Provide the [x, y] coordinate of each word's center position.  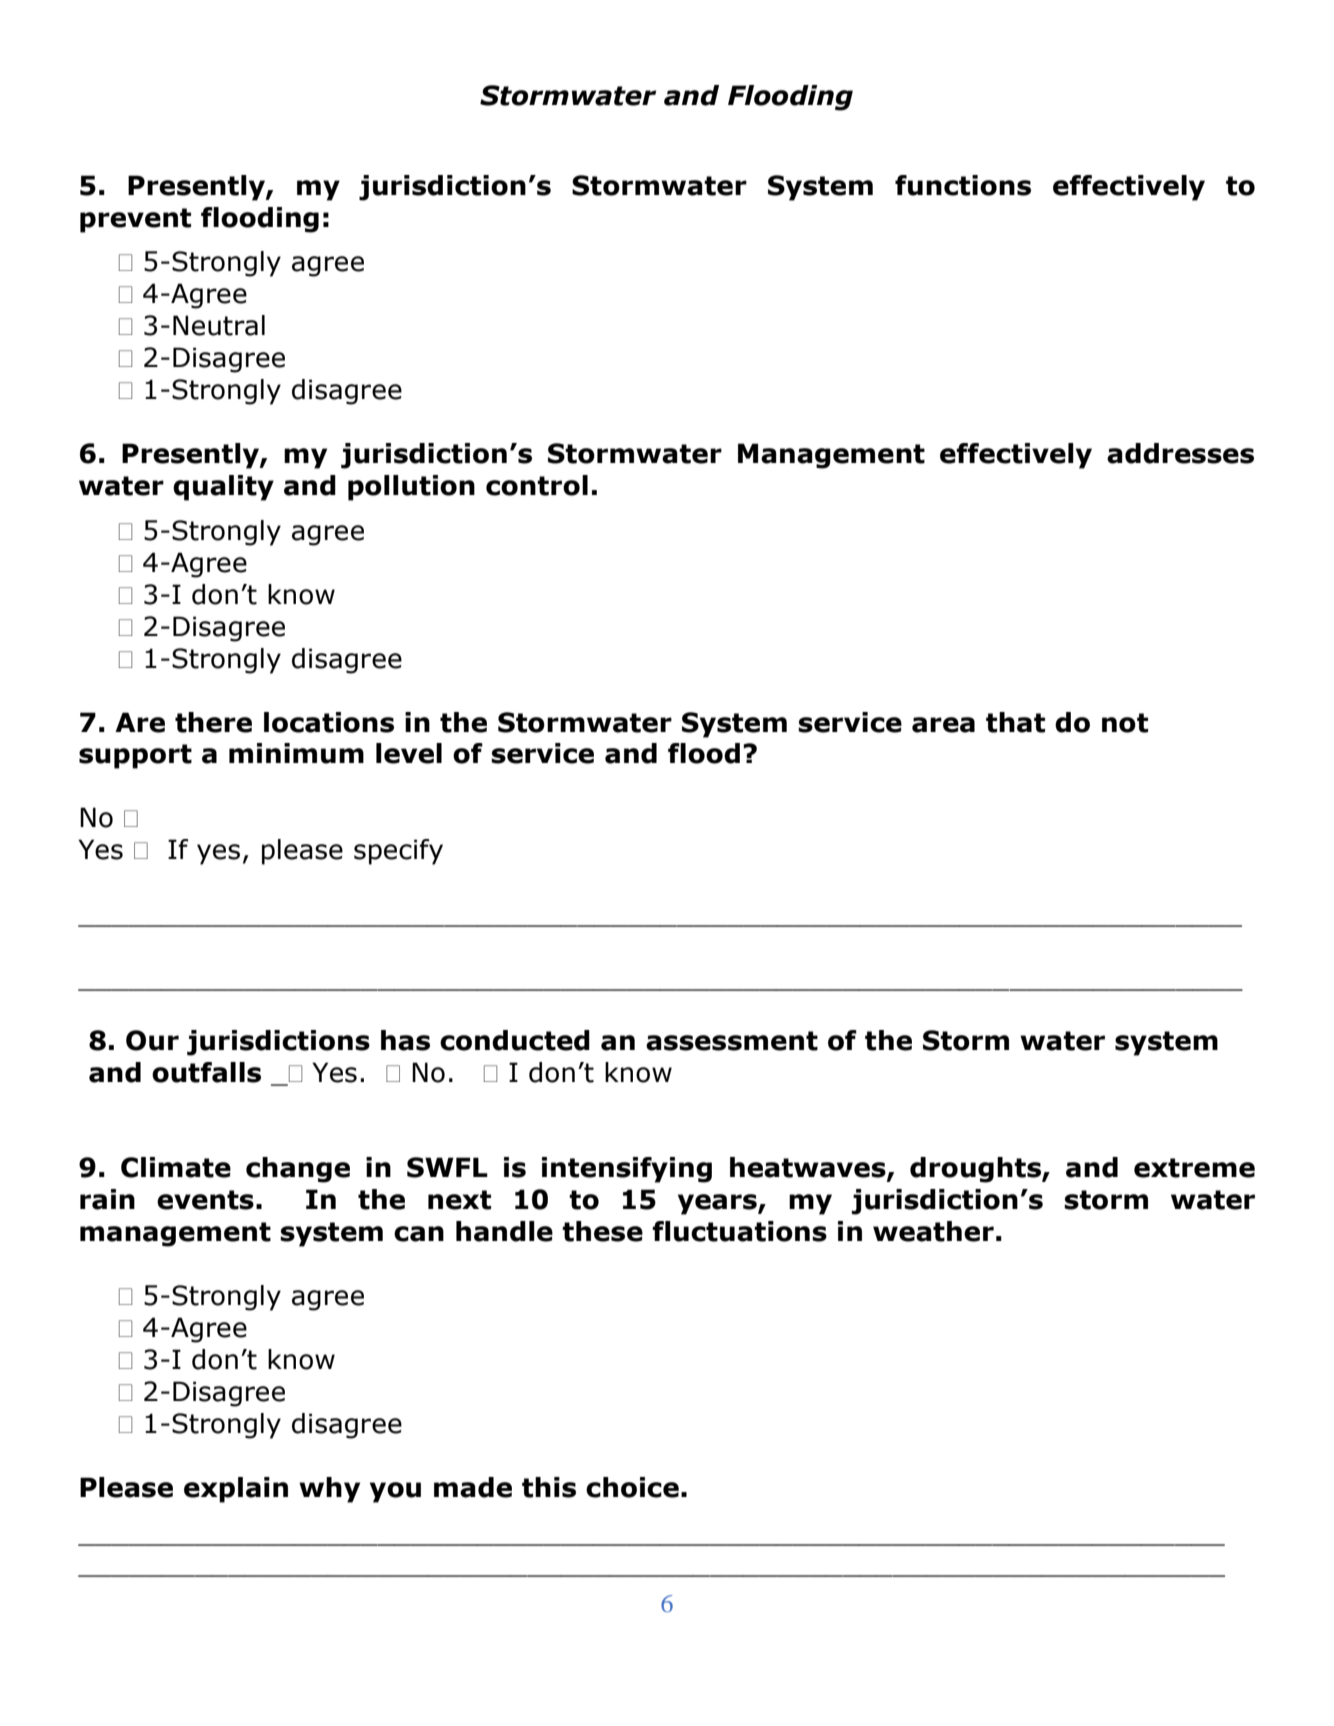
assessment [732, 1041]
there [213, 722]
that [1015, 722]
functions [963, 185]
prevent [135, 220]
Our [152, 1040]
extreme [1194, 1168]
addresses [1180, 453]
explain [236, 1490]
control [537, 485]
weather [933, 1231]
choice [632, 1487]
